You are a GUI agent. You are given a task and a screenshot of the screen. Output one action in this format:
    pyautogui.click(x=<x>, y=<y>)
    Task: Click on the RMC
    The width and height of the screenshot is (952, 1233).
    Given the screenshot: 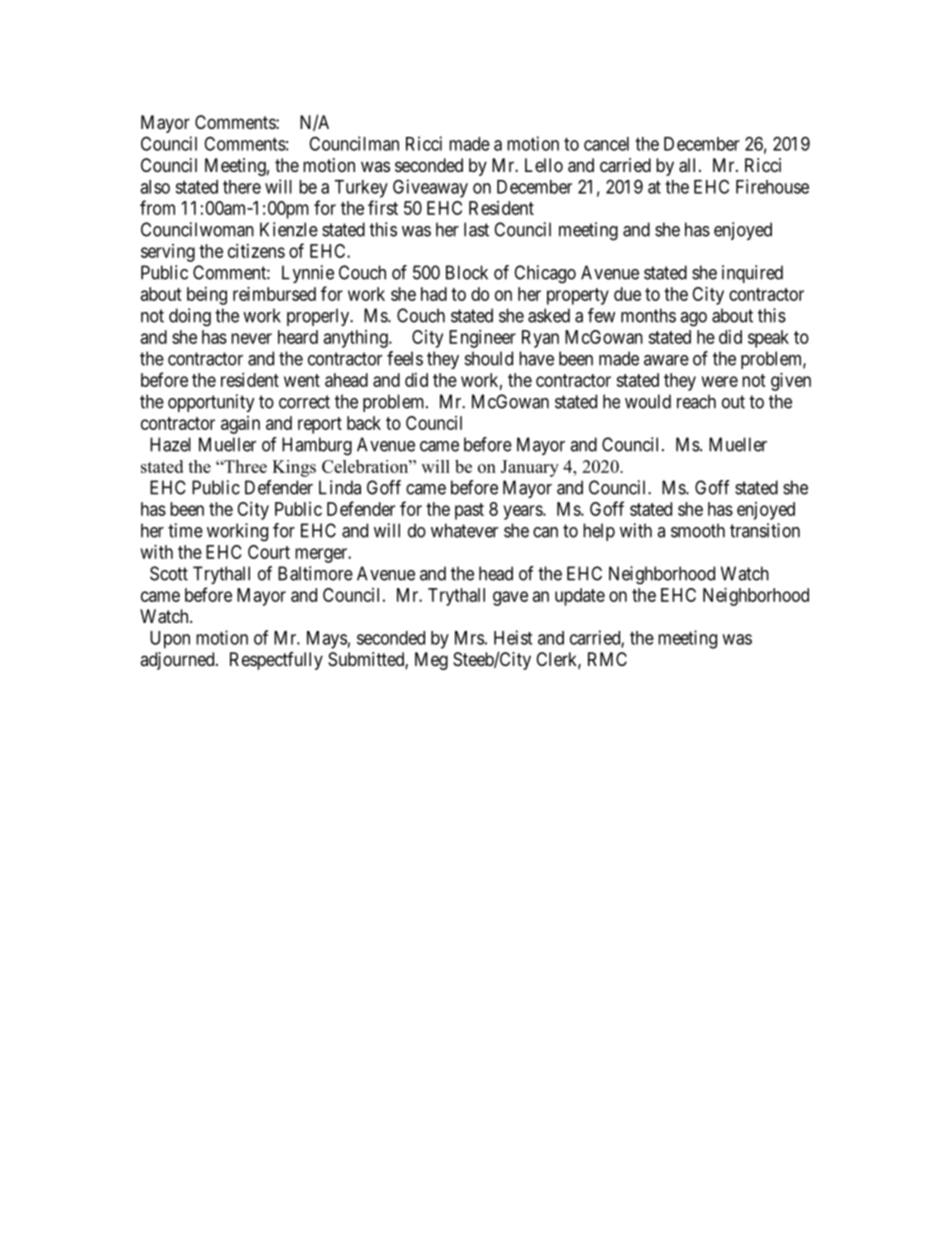 What is the action you would take?
    pyautogui.click(x=607, y=659)
